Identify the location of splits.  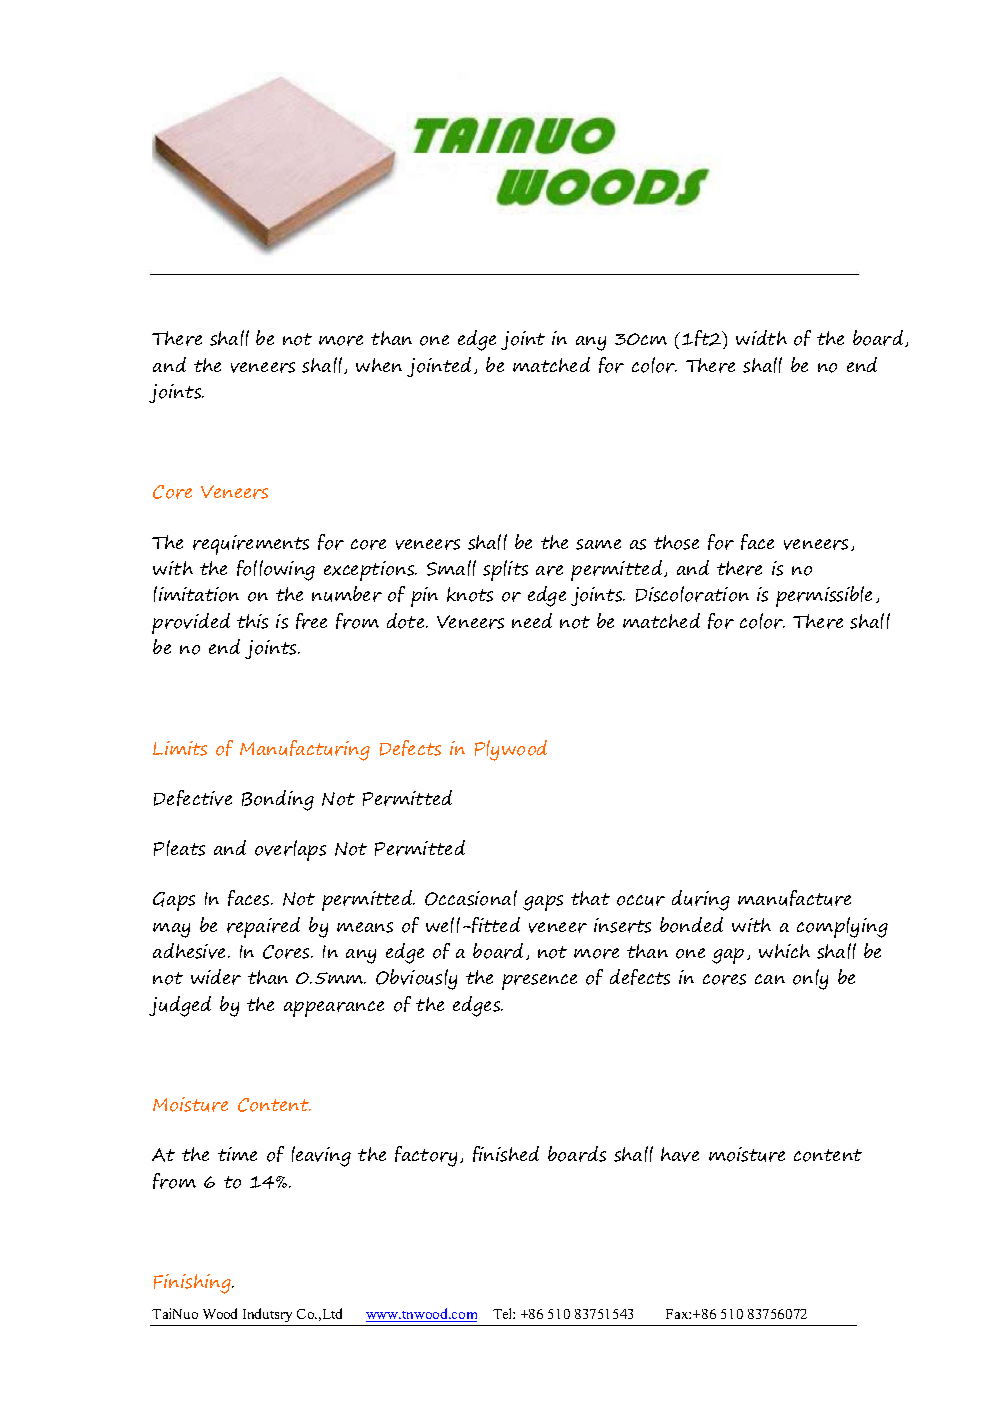
(505, 570).
